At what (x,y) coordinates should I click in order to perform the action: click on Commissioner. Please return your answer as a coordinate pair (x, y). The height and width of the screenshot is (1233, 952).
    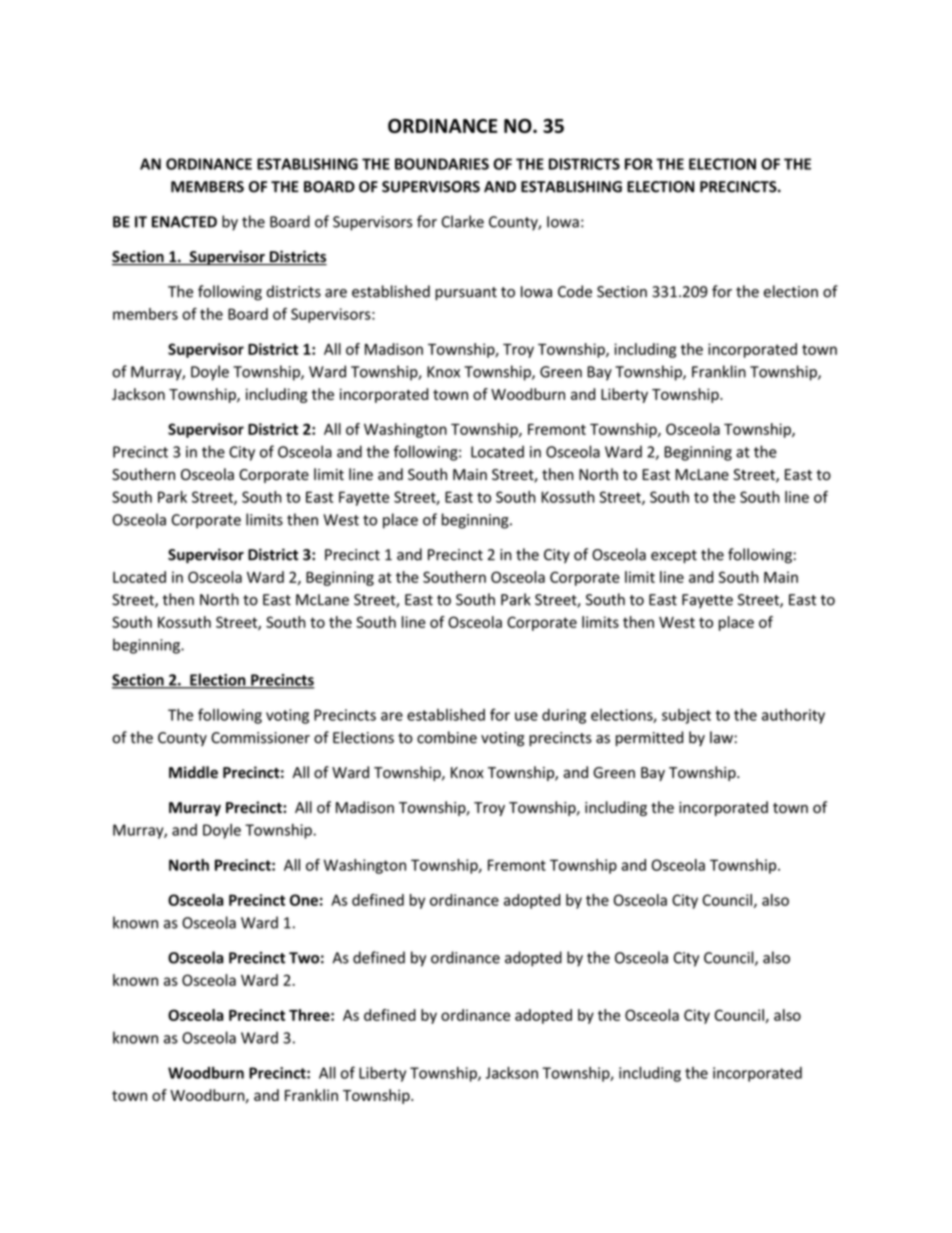
    Looking at the image, I should click on (260, 738).
